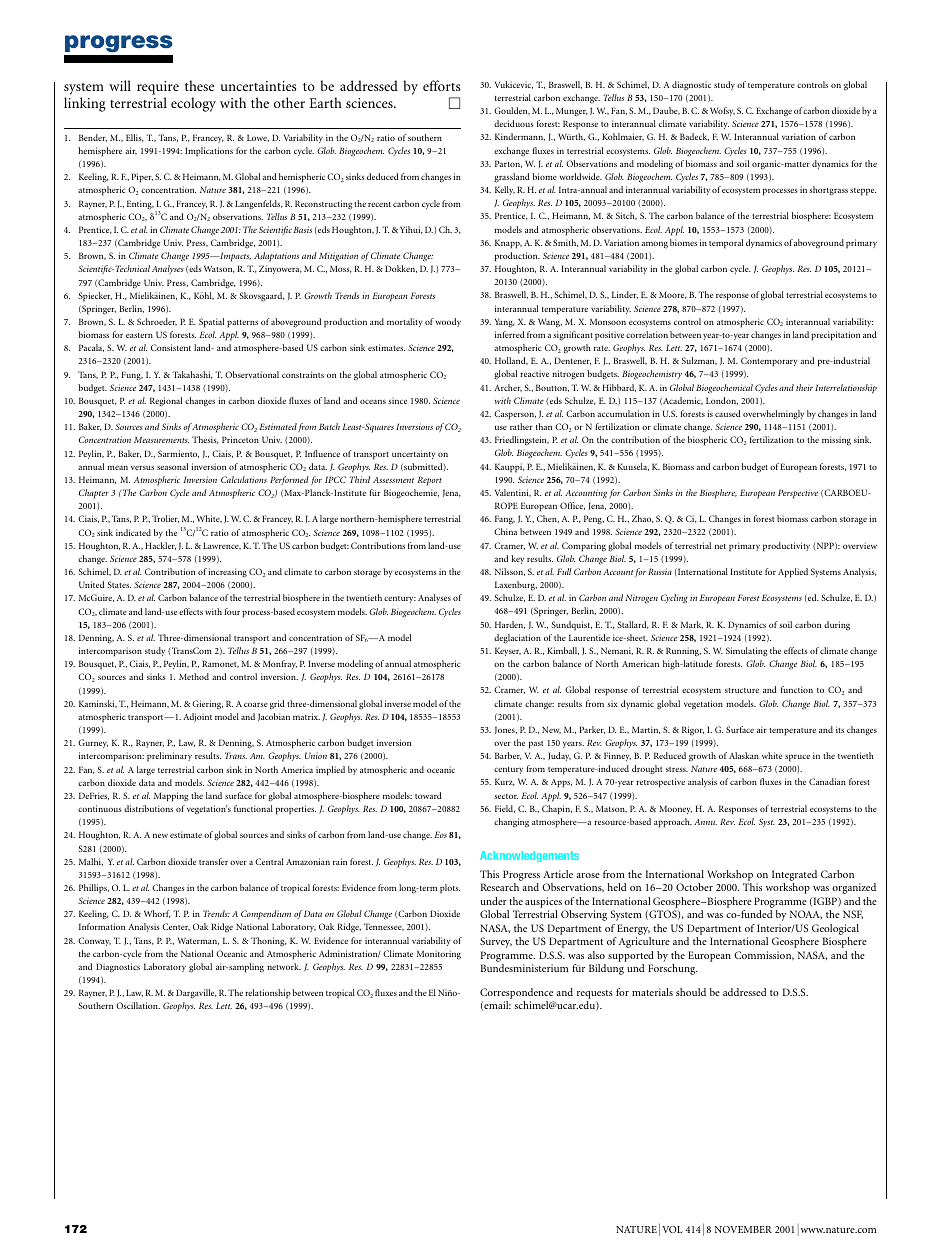 The width and height of the screenshot is (952, 1254). Describe the element at coordinates (176, 927) in the screenshot. I see `Center` at that location.
